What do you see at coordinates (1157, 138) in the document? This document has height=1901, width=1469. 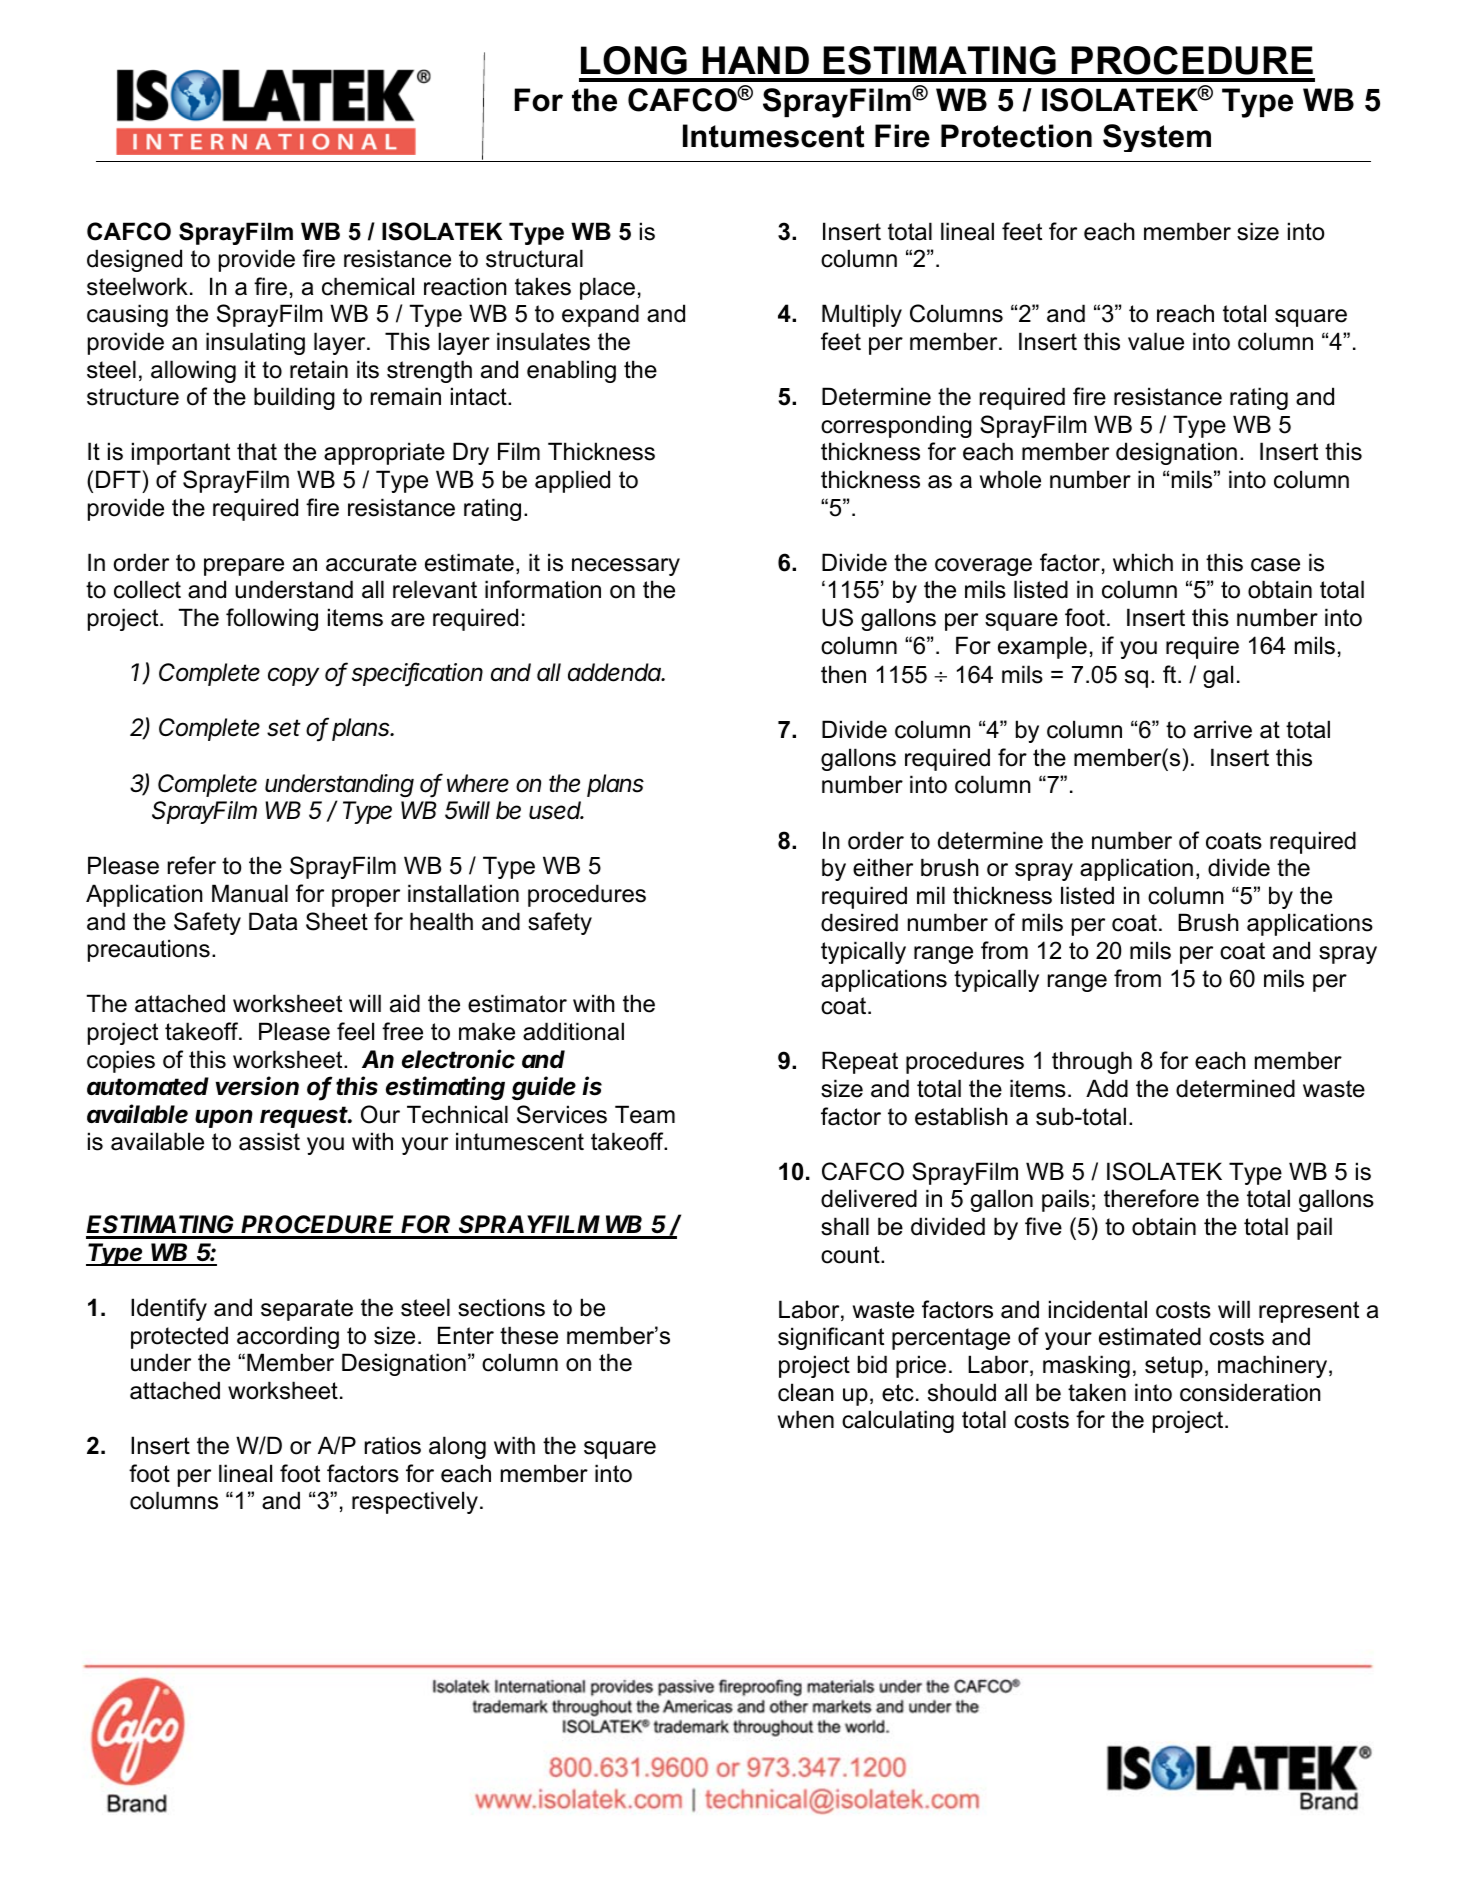 I see `System` at bounding box center [1157, 138].
